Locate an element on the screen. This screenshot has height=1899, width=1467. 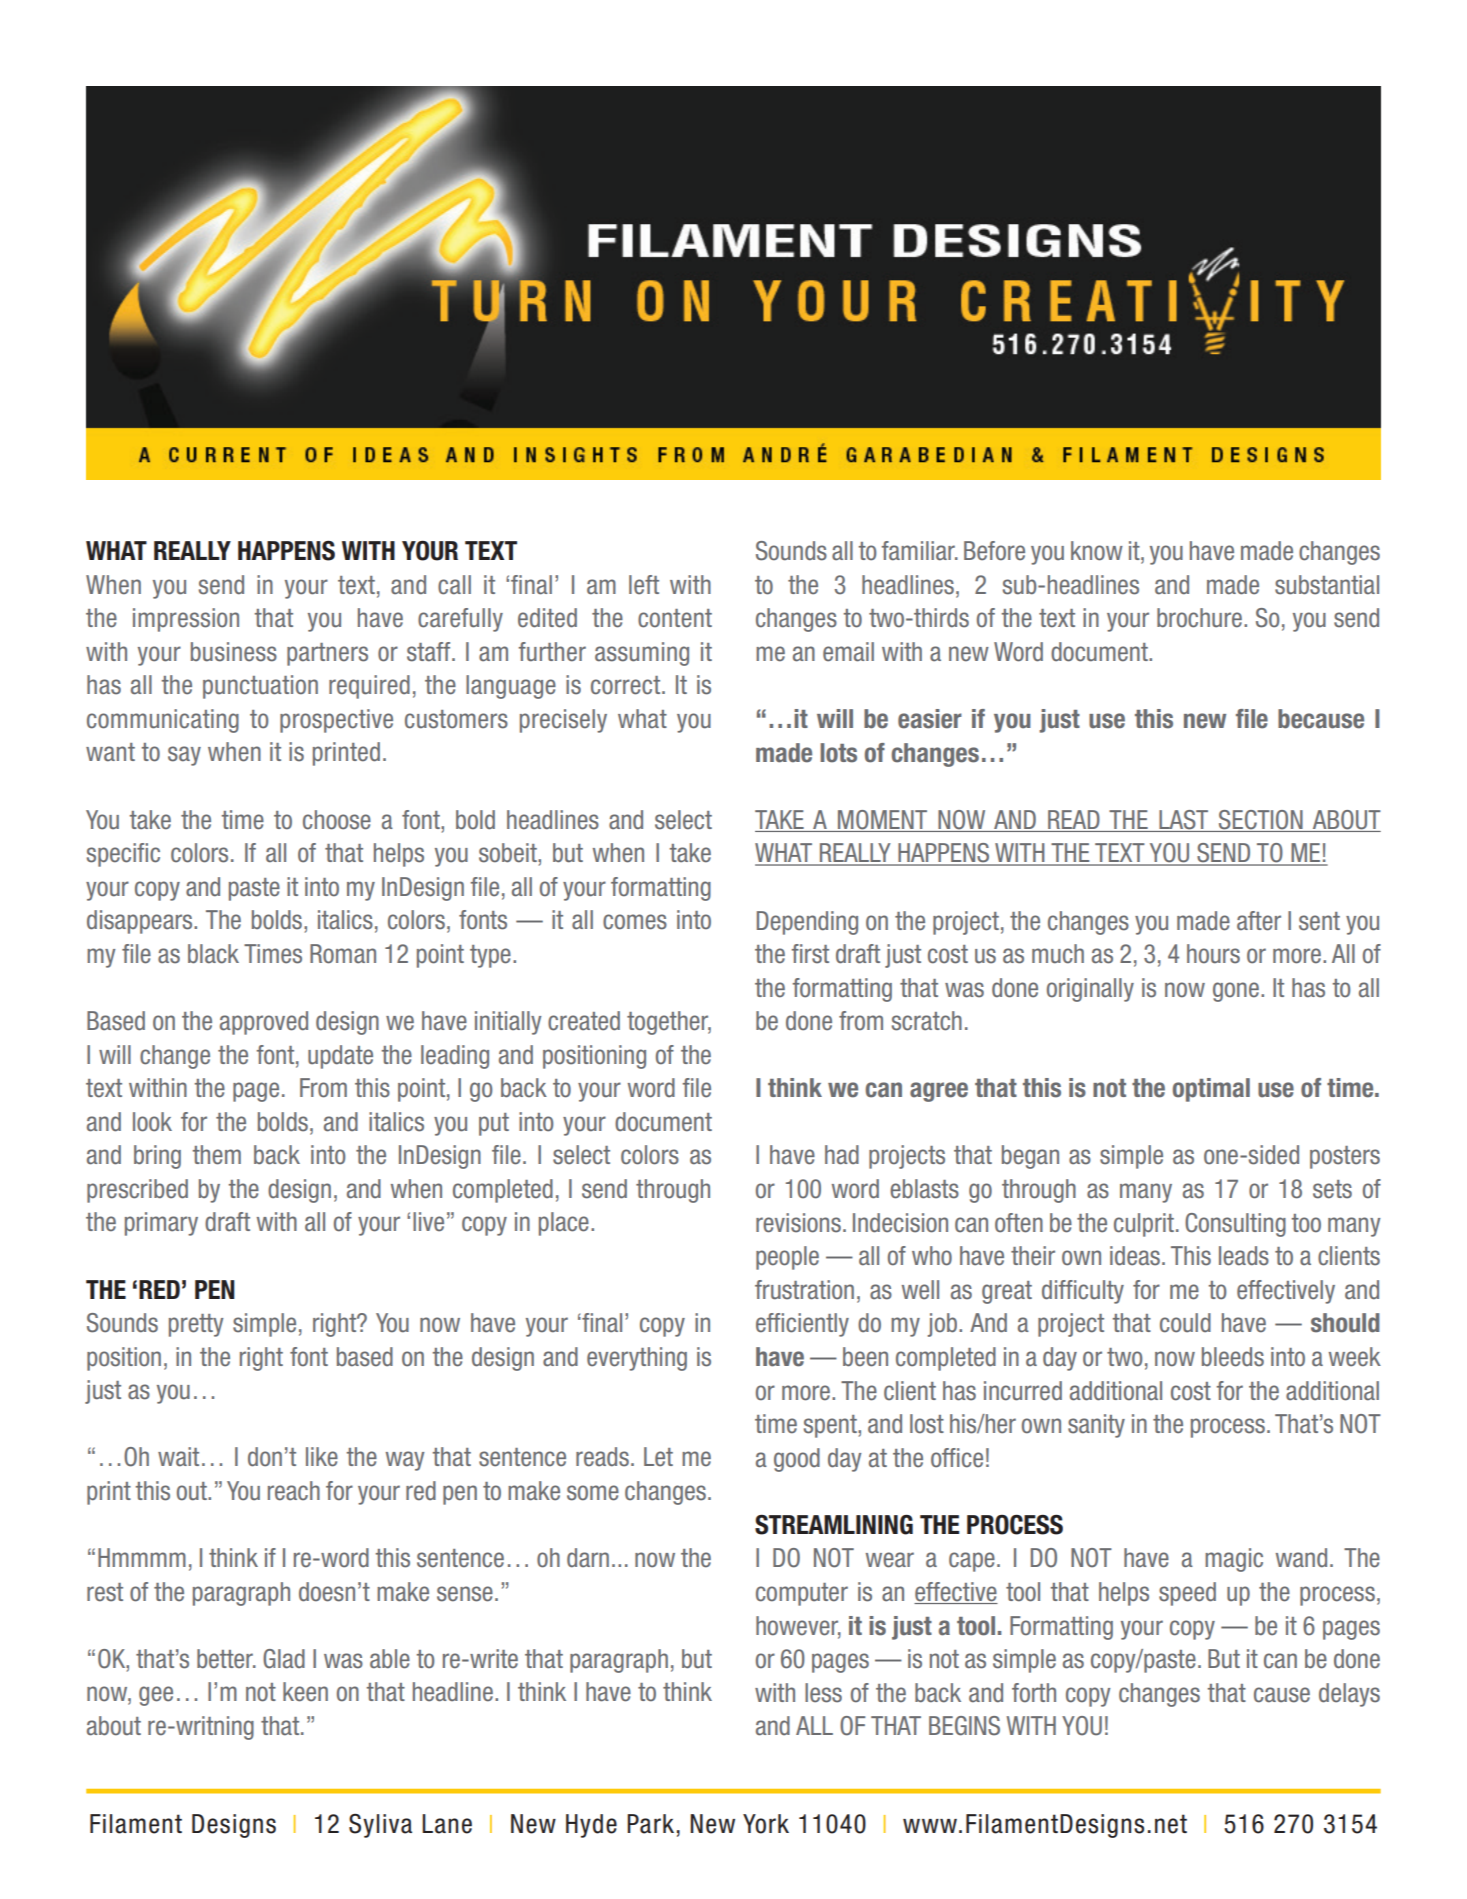
them is located at coordinates (216, 1155).
